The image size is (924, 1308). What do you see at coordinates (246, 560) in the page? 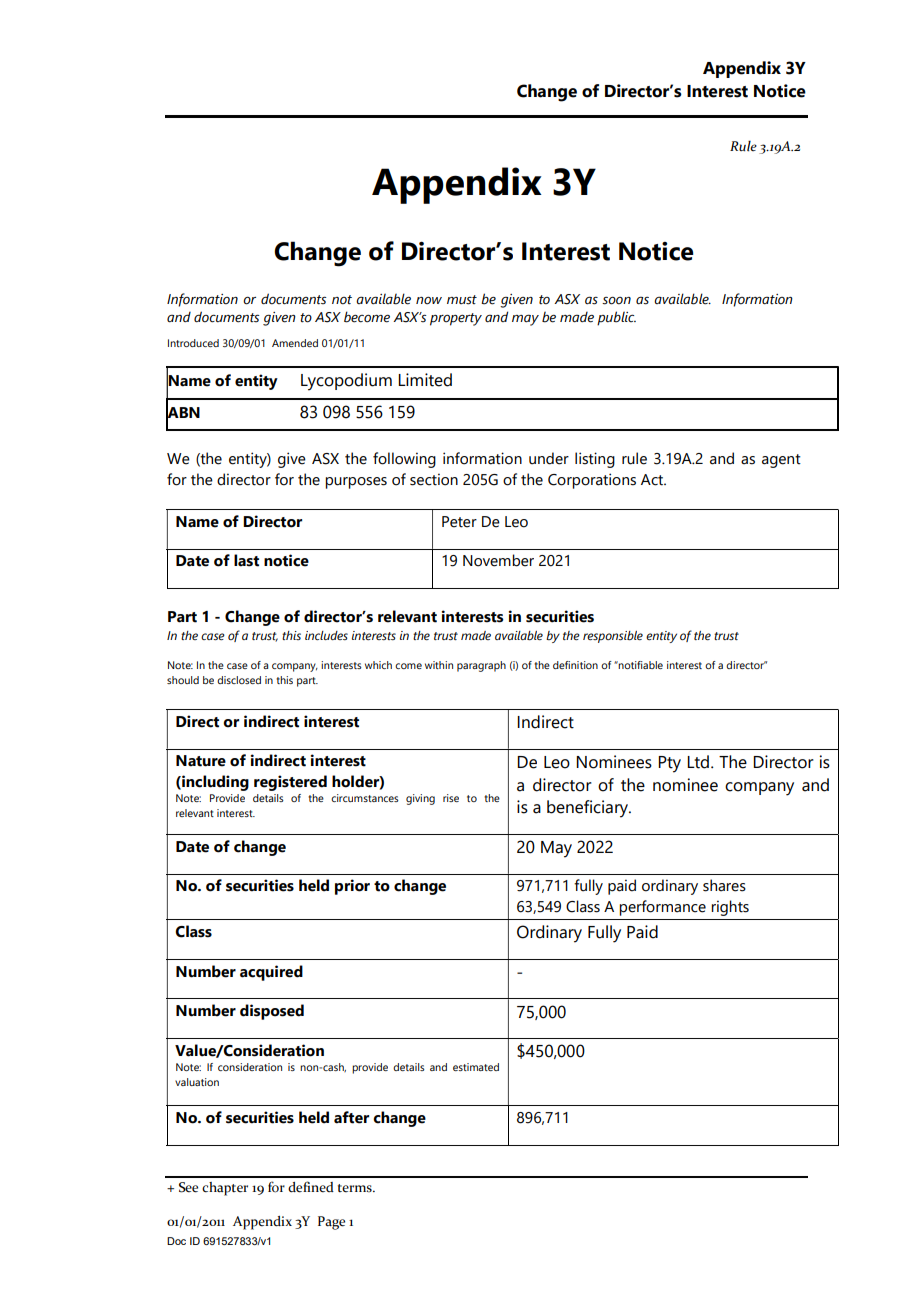
I see `last` at bounding box center [246, 560].
